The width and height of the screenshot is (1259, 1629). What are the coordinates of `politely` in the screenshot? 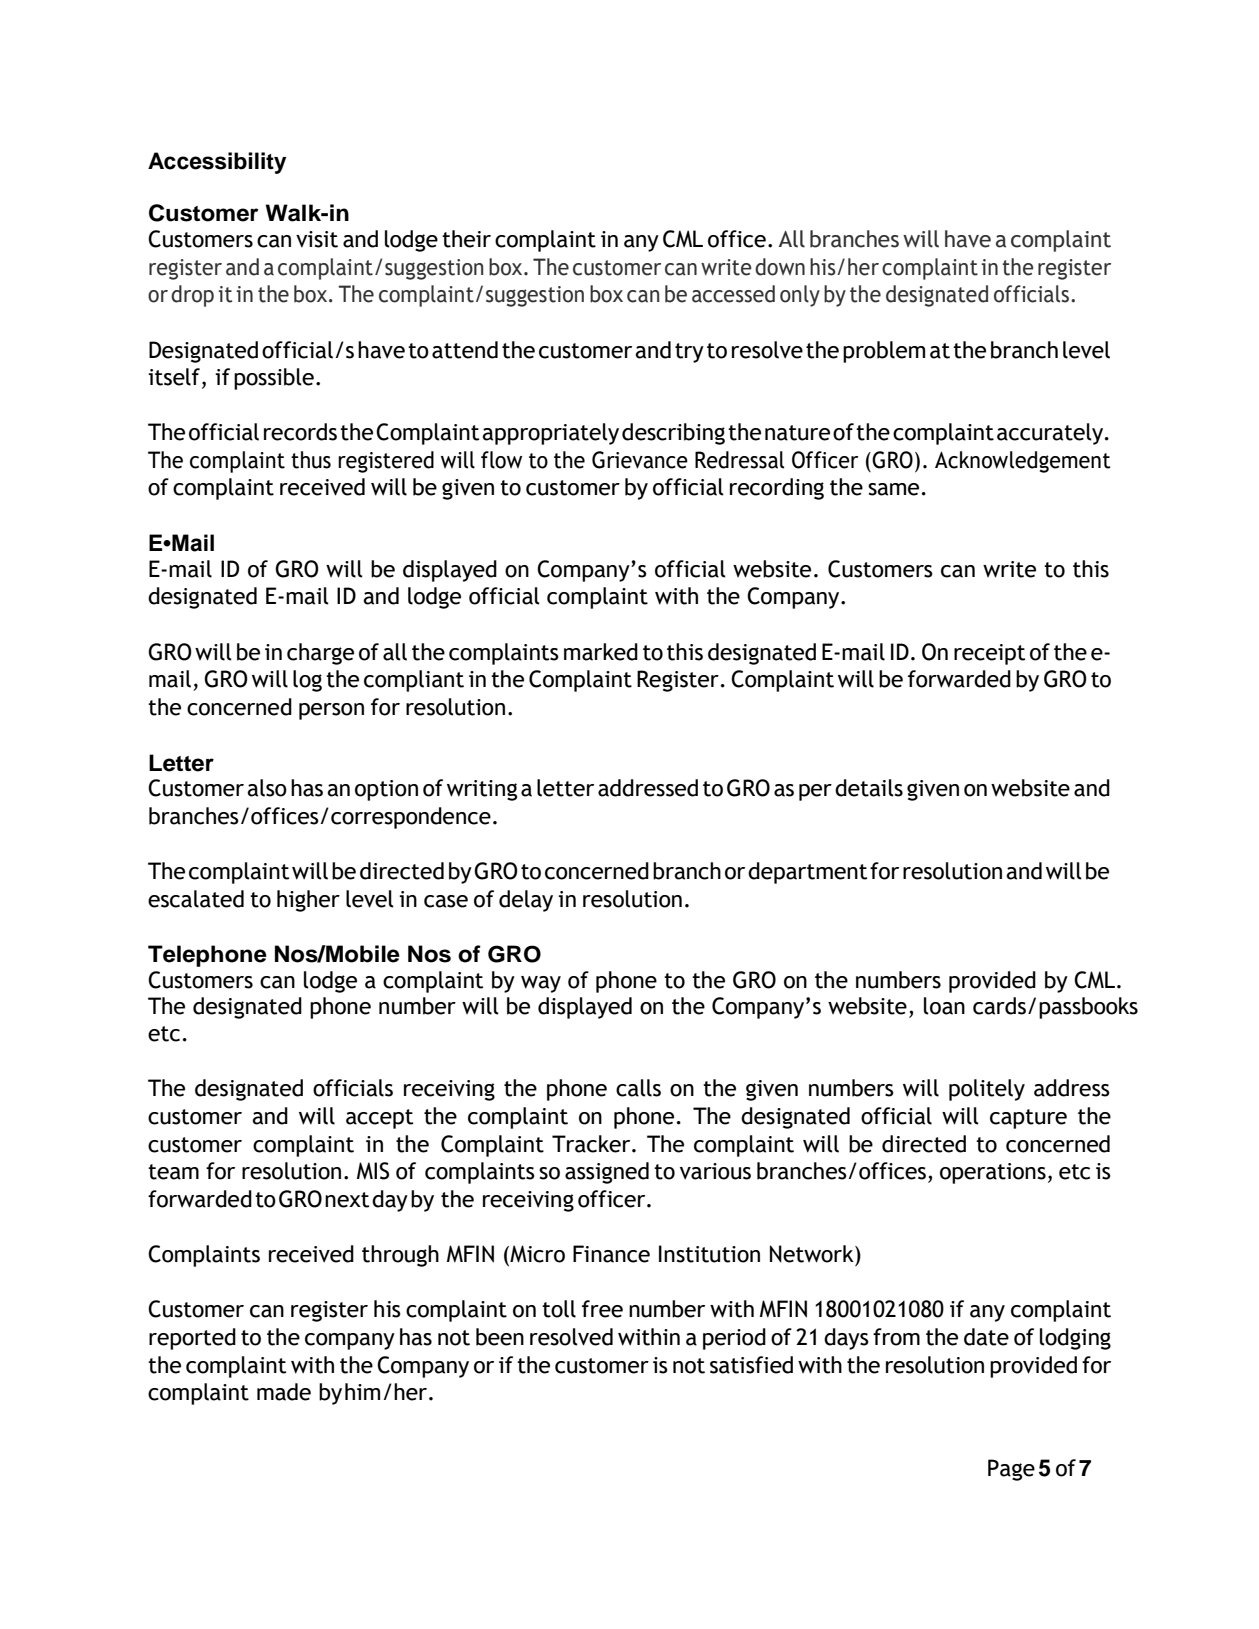 It's located at (987, 1090).
